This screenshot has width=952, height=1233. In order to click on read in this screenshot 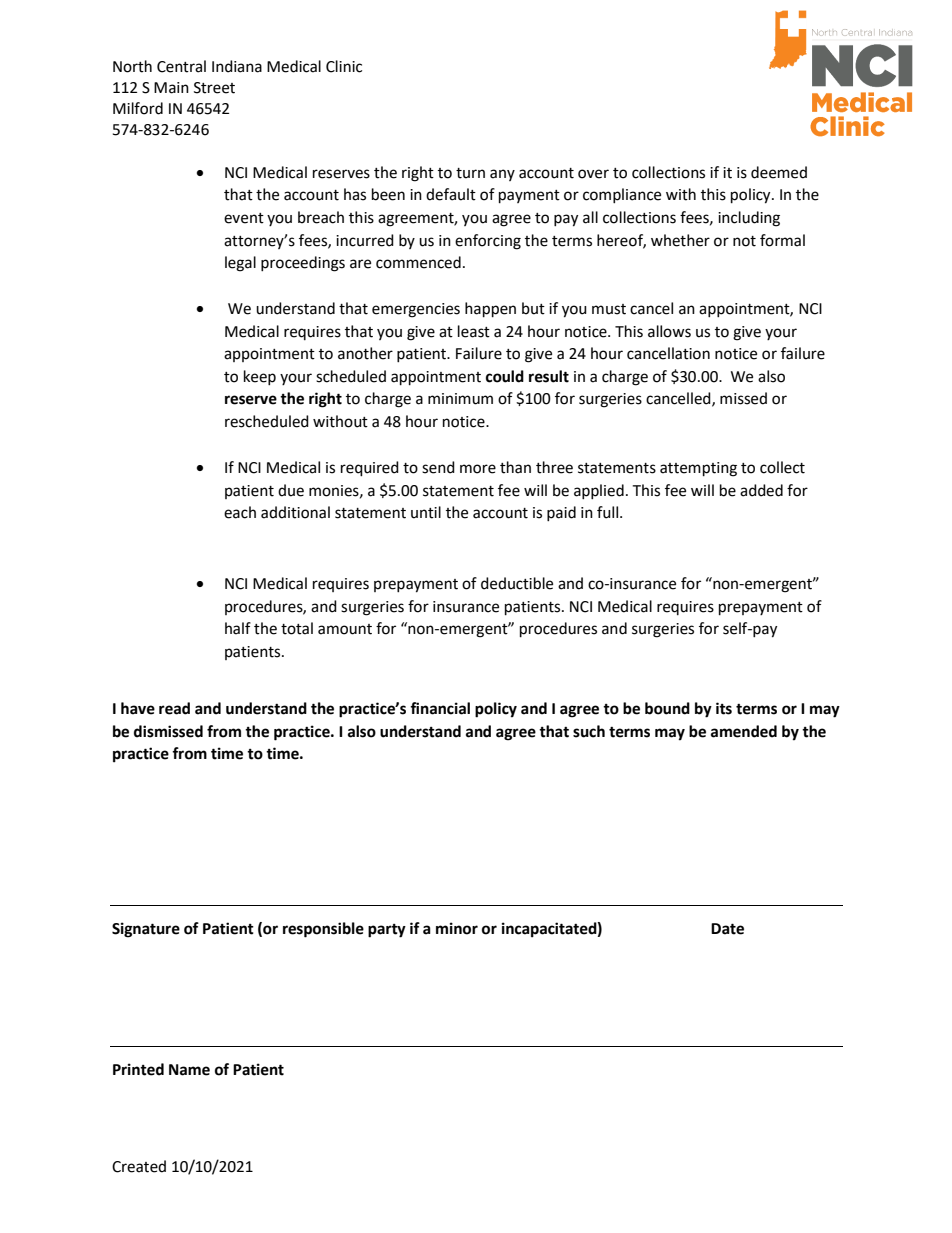, I will do `click(174, 708)`.
